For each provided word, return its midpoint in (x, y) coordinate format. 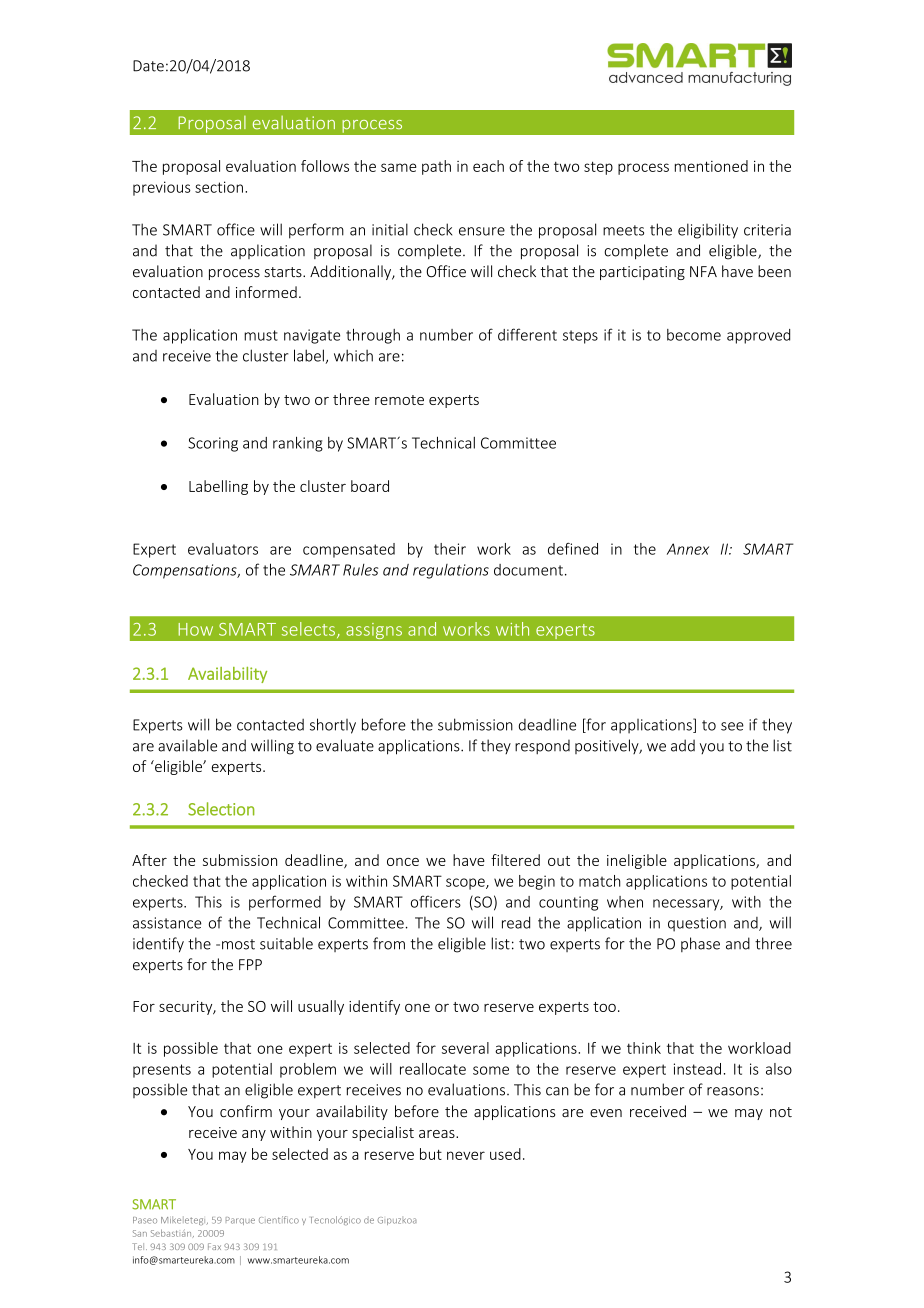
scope (466, 884)
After (149, 860)
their (450, 549)
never (466, 1155)
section (219, 187)
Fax (214, 1246)
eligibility (708, 231)
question (697, 924)
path (436, 167)
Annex (688, 549)
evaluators (223, 549)
